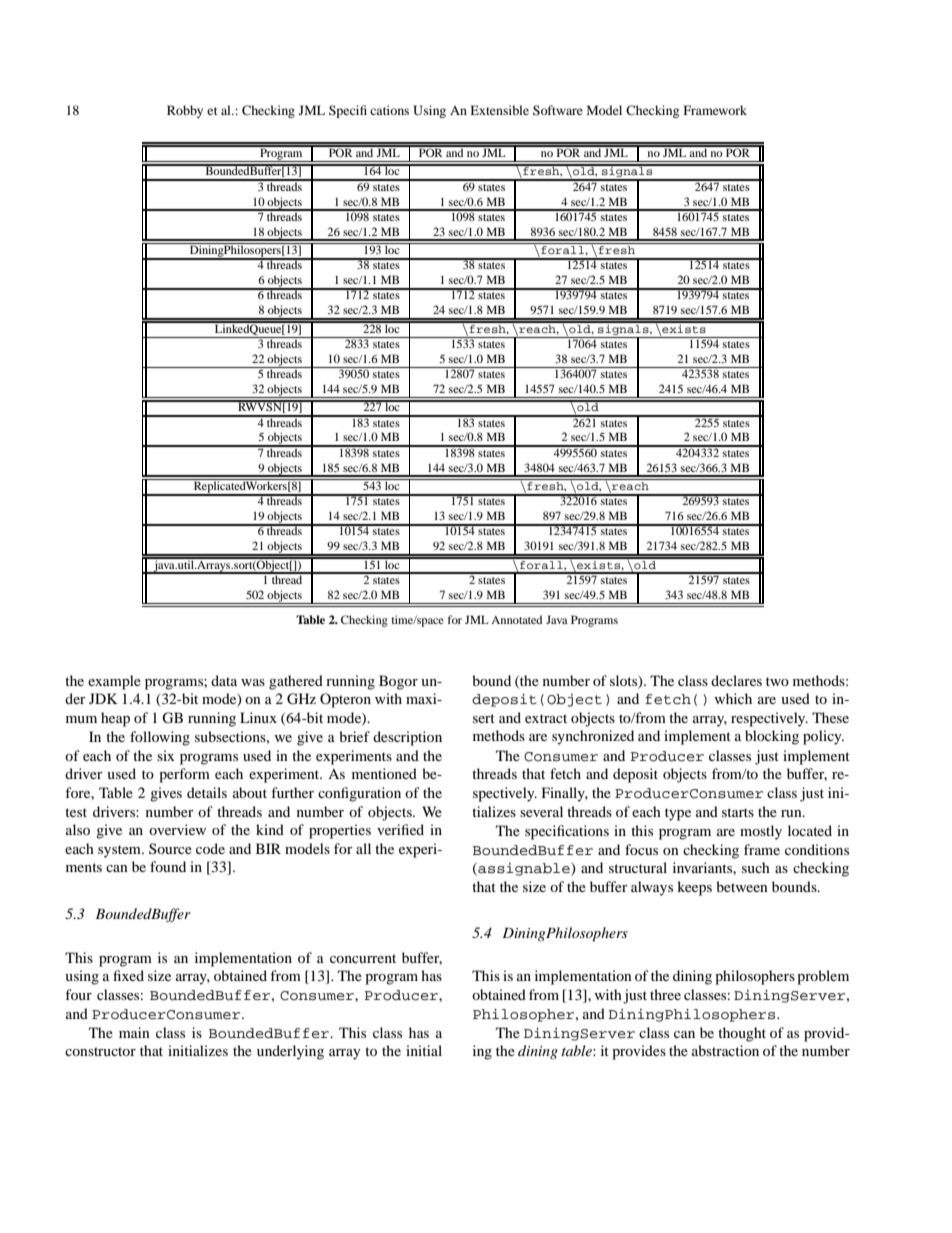 The width and height of the image is (952, 1233). What do you see at coordinates (742, 1034) in the image?
I see `thought` at bounding box center [742, 1034].
